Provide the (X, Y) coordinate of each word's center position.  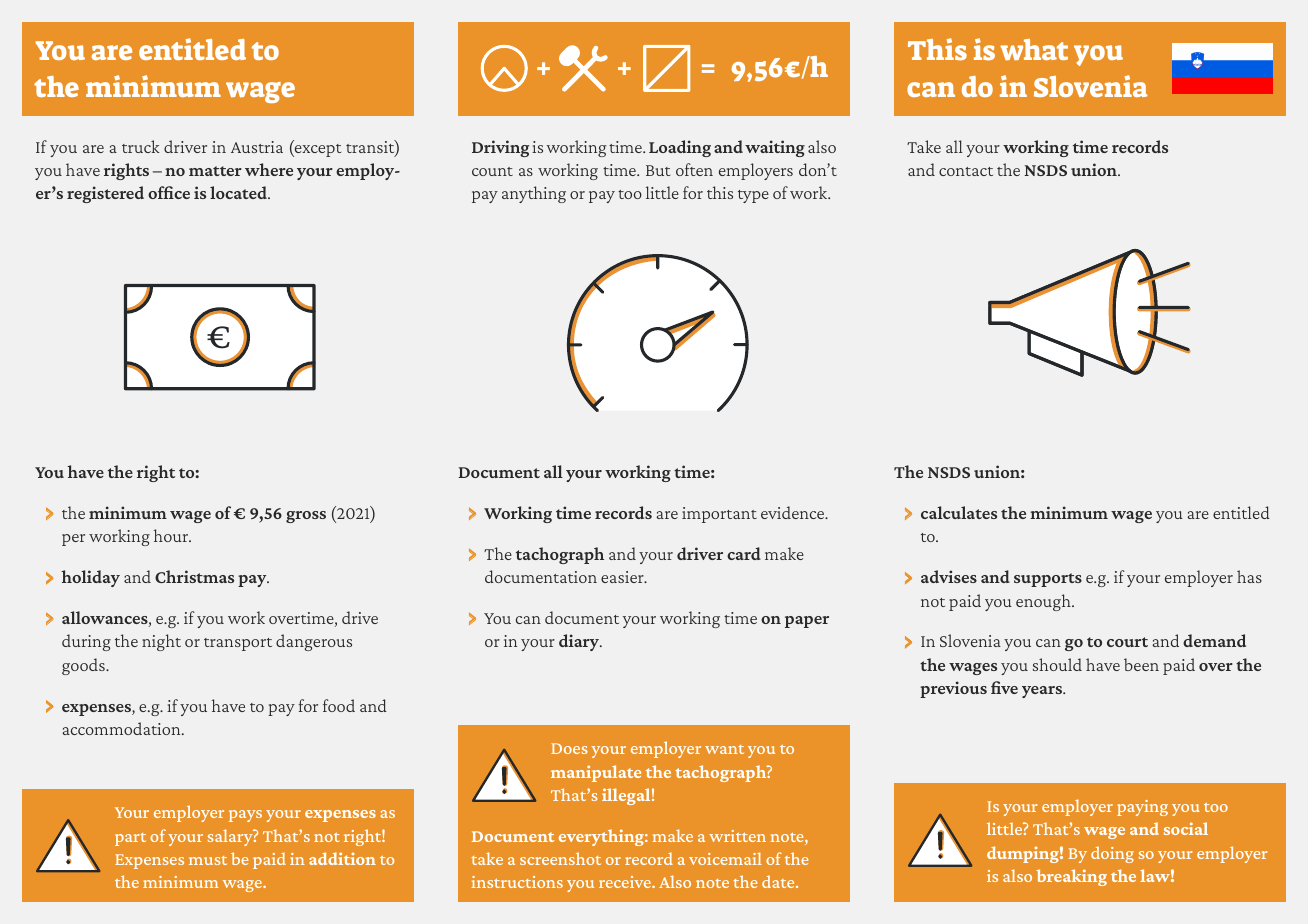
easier (623, 577)
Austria (257, 147)
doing (1112, 854)
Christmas (194, 576)
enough (1044, 602)
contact (966, 171)
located (239, 192)
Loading (680, 148)
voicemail (725, 858)
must (208, 860)
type (753, 196)
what (1034, 49)
